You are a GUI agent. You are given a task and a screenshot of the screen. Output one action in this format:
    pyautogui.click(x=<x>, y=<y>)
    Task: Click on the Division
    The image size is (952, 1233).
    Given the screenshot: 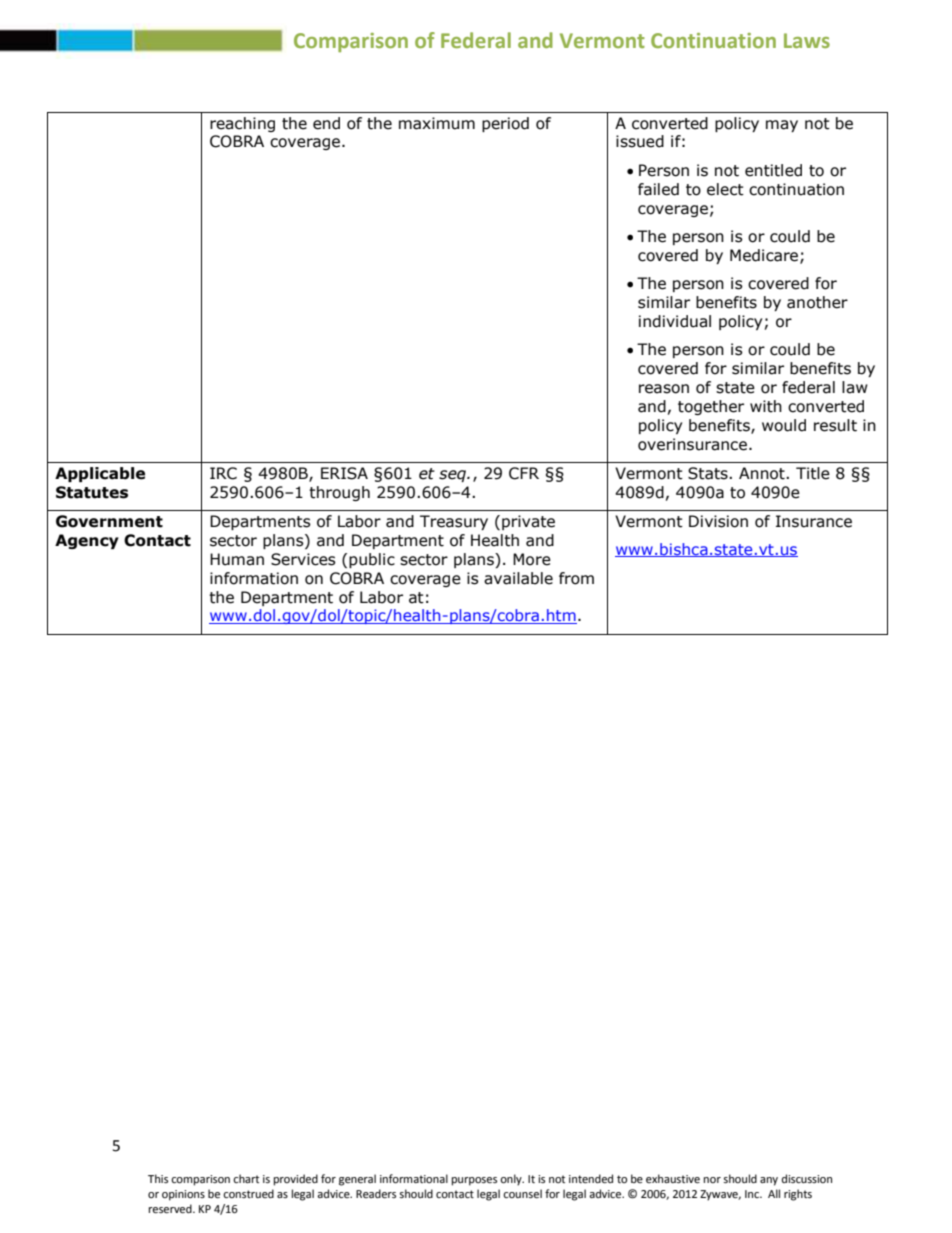 What is the action you would take?
    pyautogui.click(x=718, y=521)
